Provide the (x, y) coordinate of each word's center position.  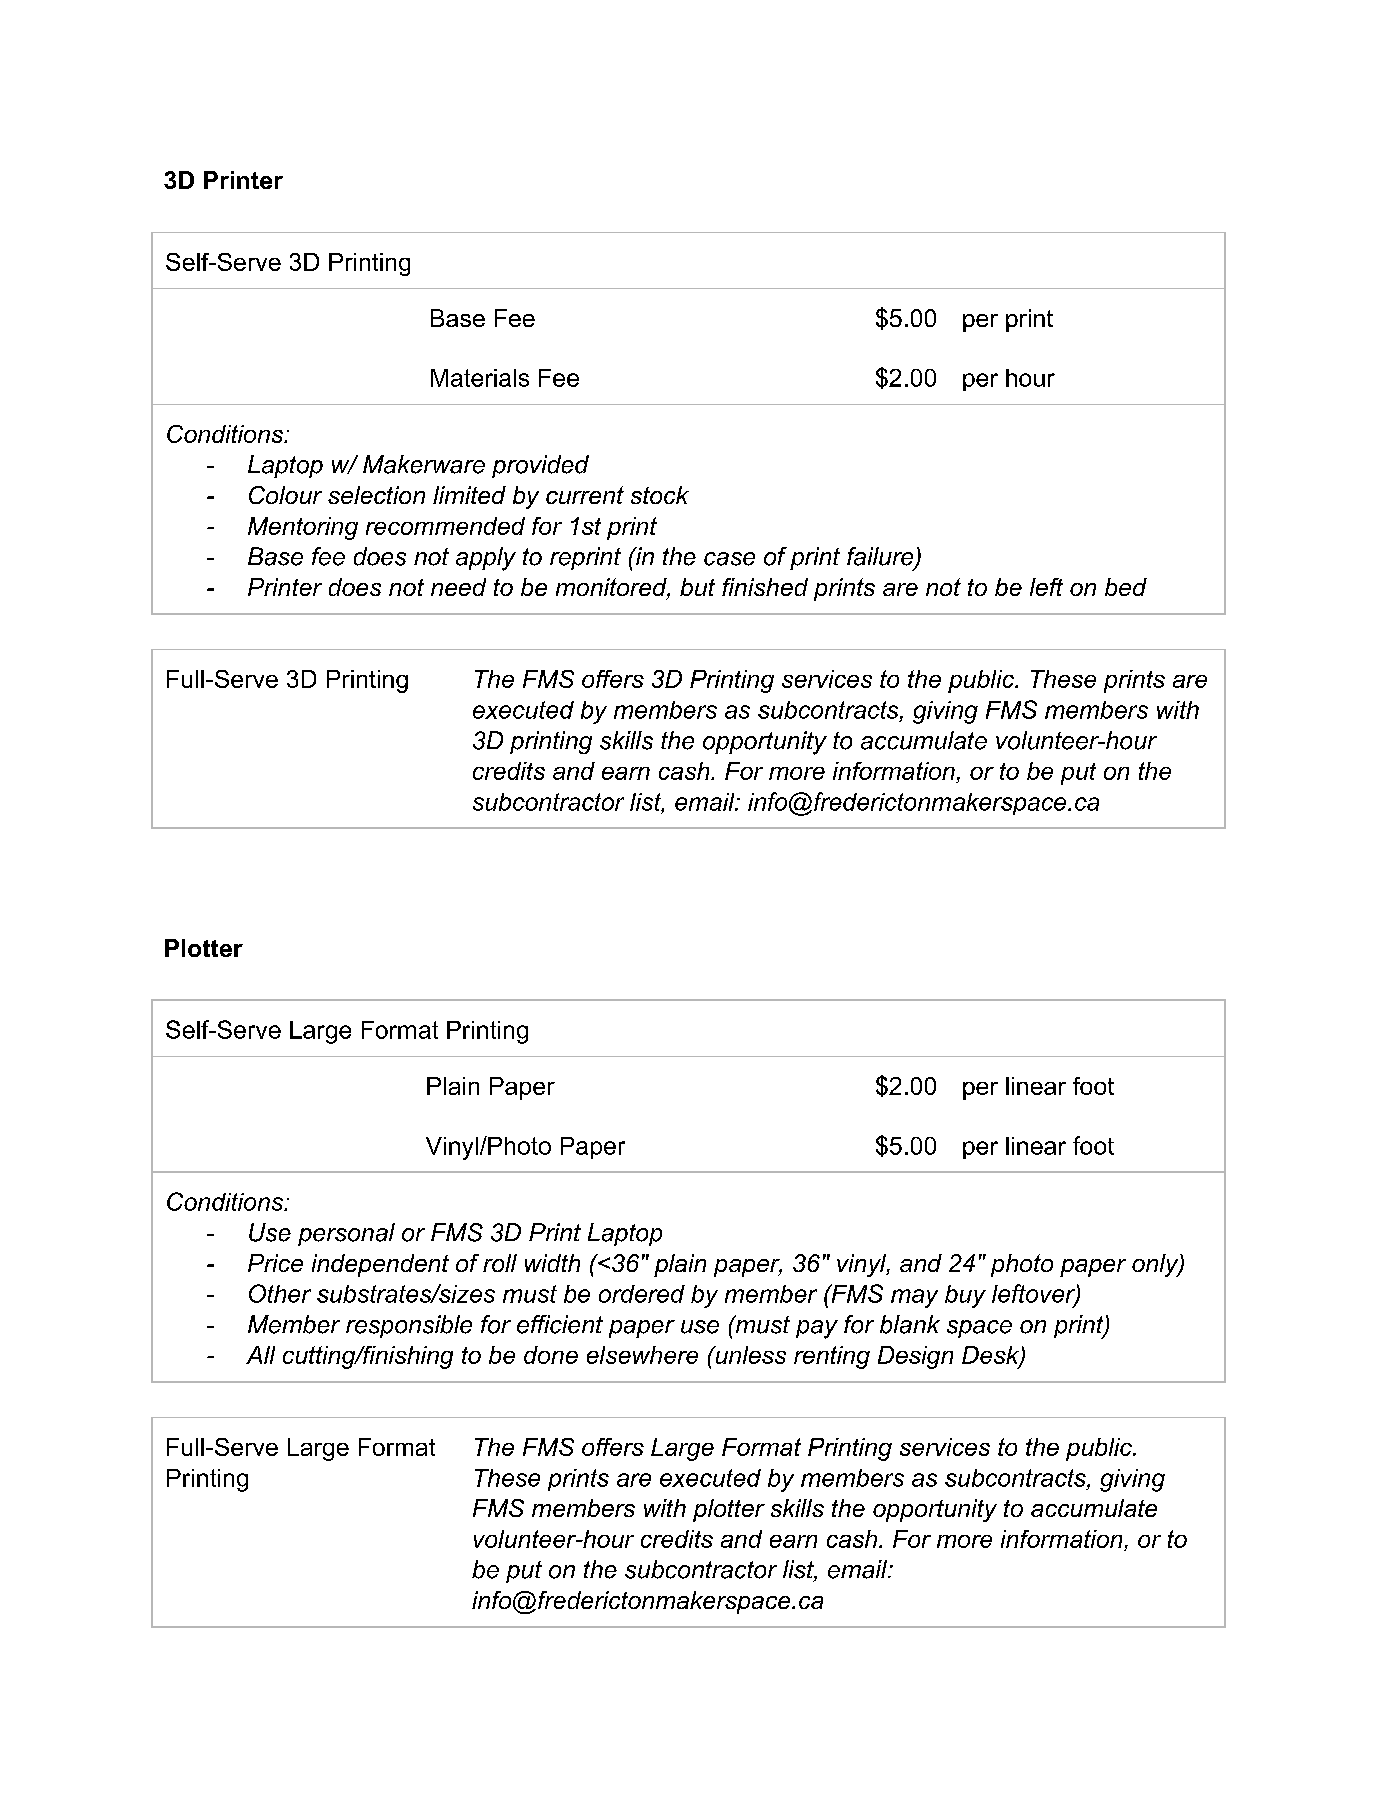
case (729, 559)
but (697, 587)
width (552, 1263)
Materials (480, 378)
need (458, 587)
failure (881, 557)
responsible (409, 1326)
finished (765, 587)
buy (965, 1296)
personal (346, 1234)
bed (1126, 587)
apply (486, 559)
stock (660, 495)
